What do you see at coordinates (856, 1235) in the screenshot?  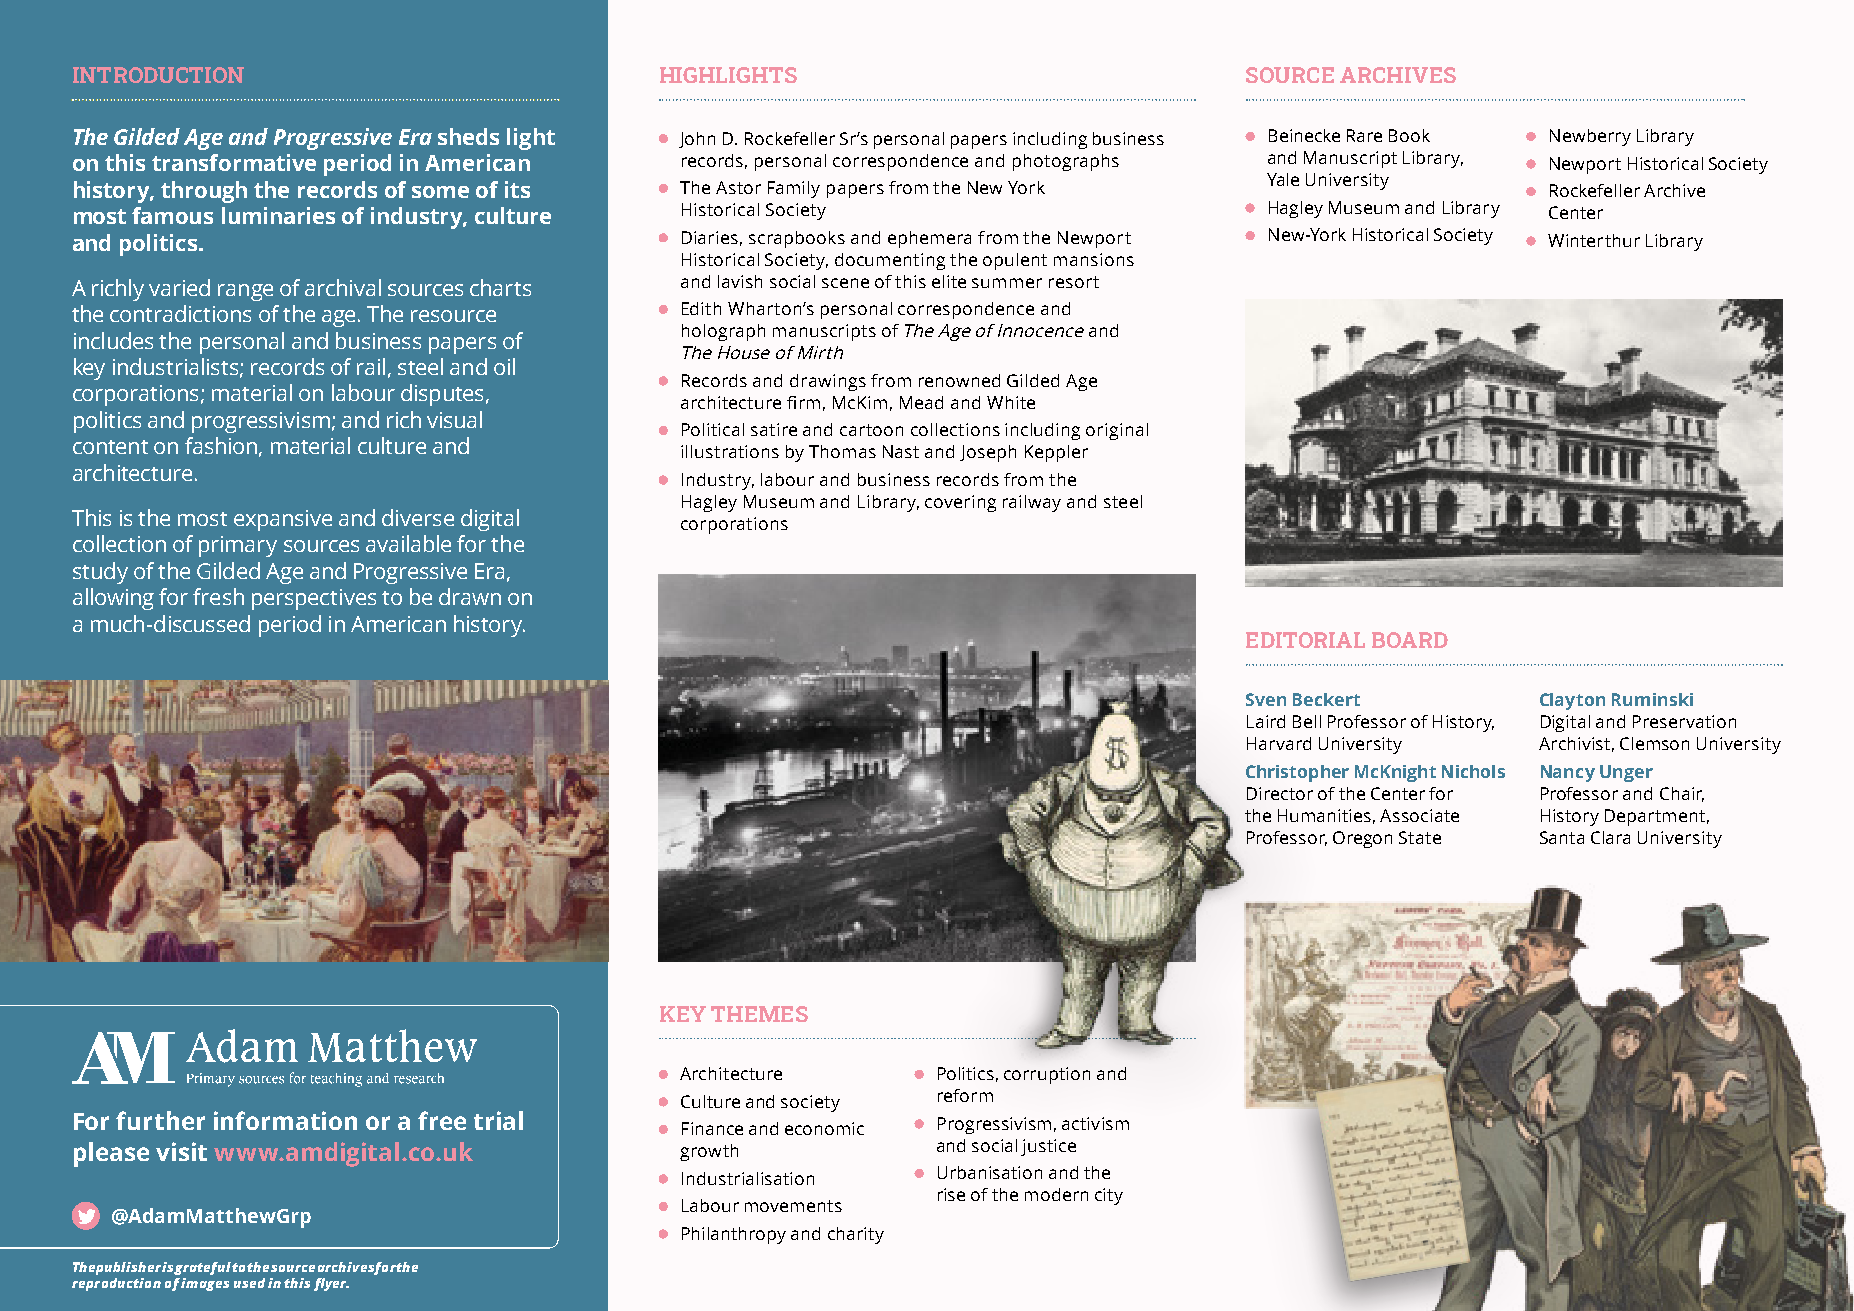 I see `charity` at bounding box center [856, 1235].
